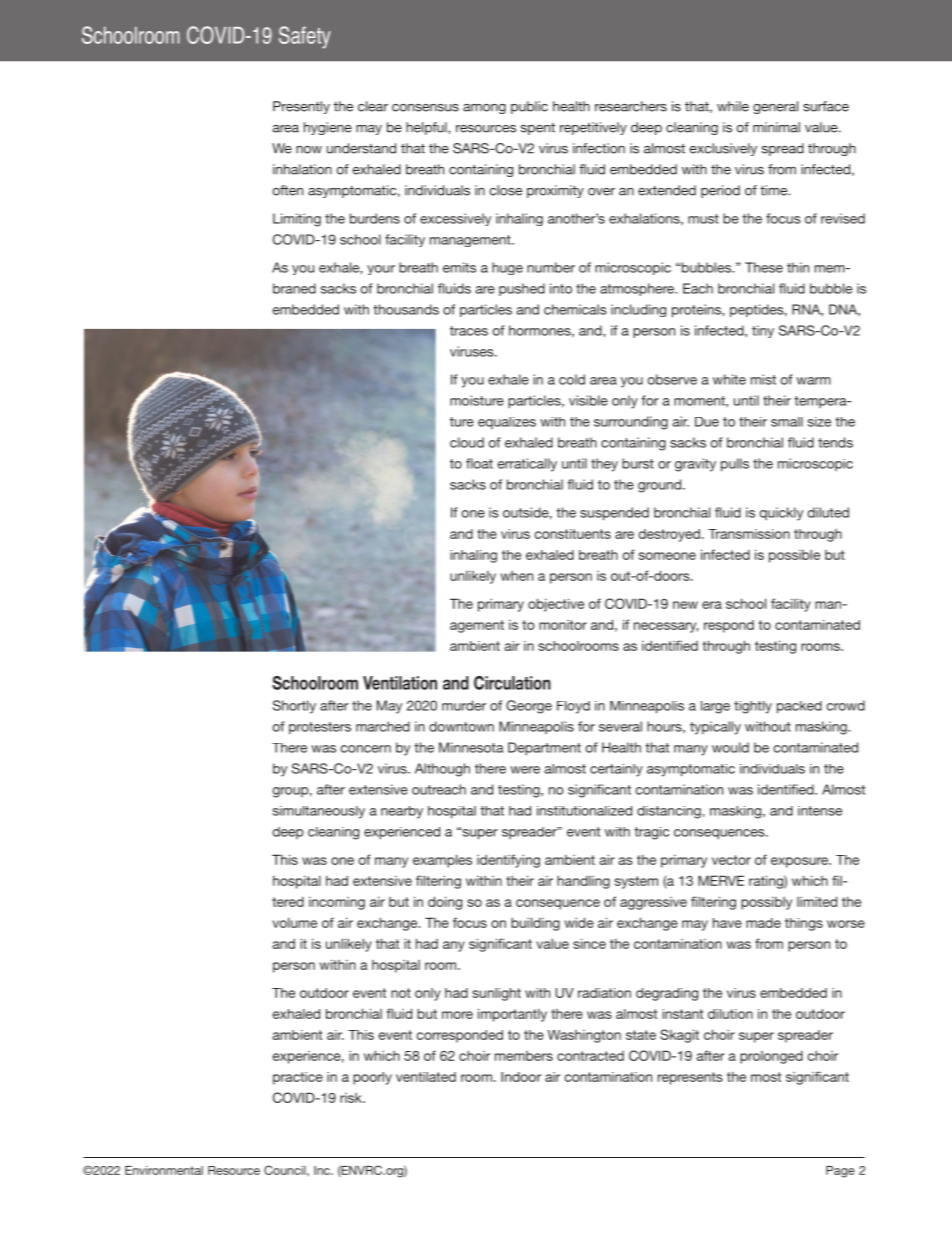 Image resolution: width=952 pixels, height=1233 pixels. I want to click on practice, so click(298, 1078).
